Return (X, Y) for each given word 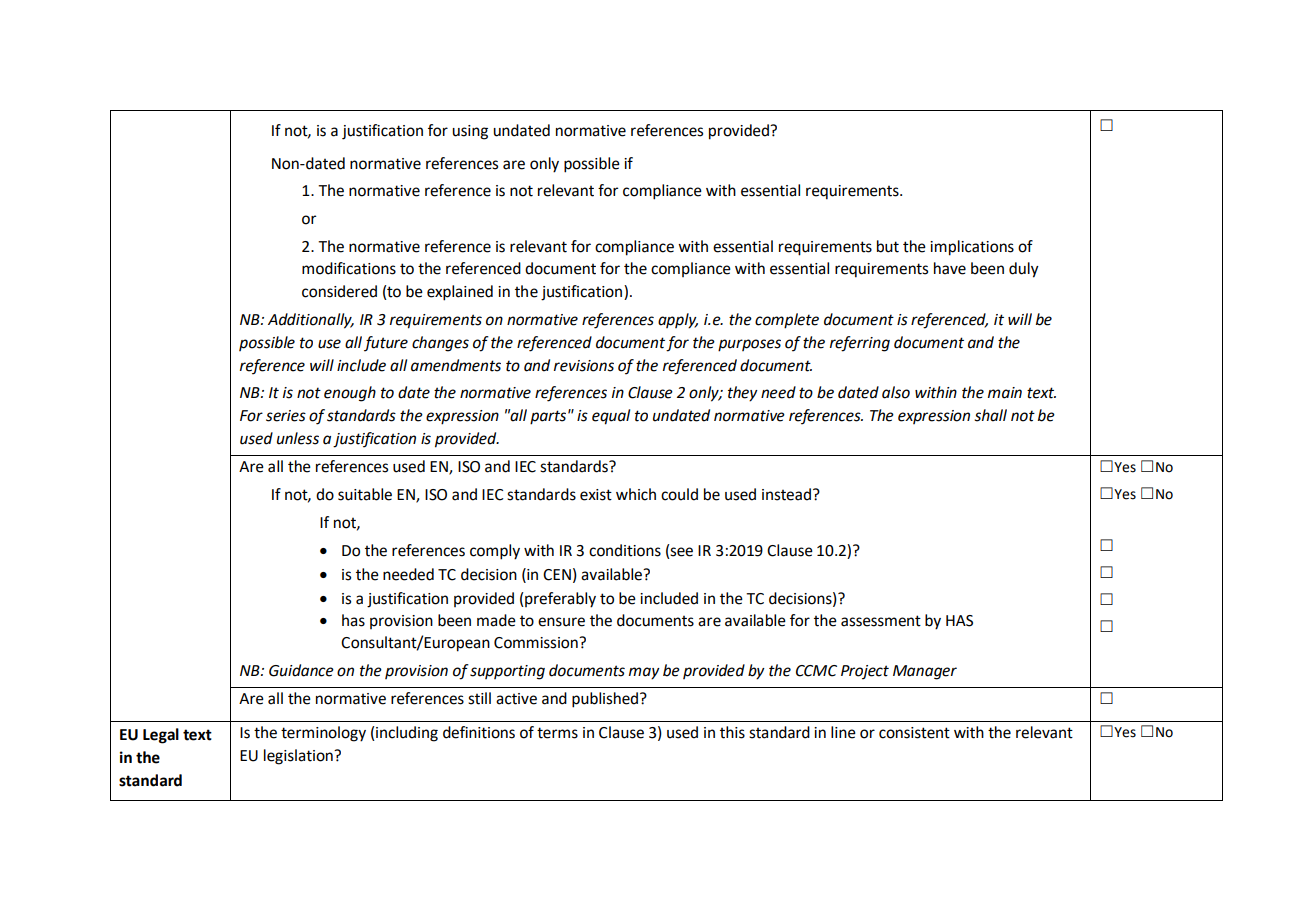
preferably (559, 600)
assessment (881, 621)
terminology (323, 734)
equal (611, 417)
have (950, 268)
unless (298, 438)
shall (990, 415)
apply (678, 321)
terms (557, 733)
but (888, 246)
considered (339, 291)
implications (972, 248)
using (470, 132)
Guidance (301, 670)
